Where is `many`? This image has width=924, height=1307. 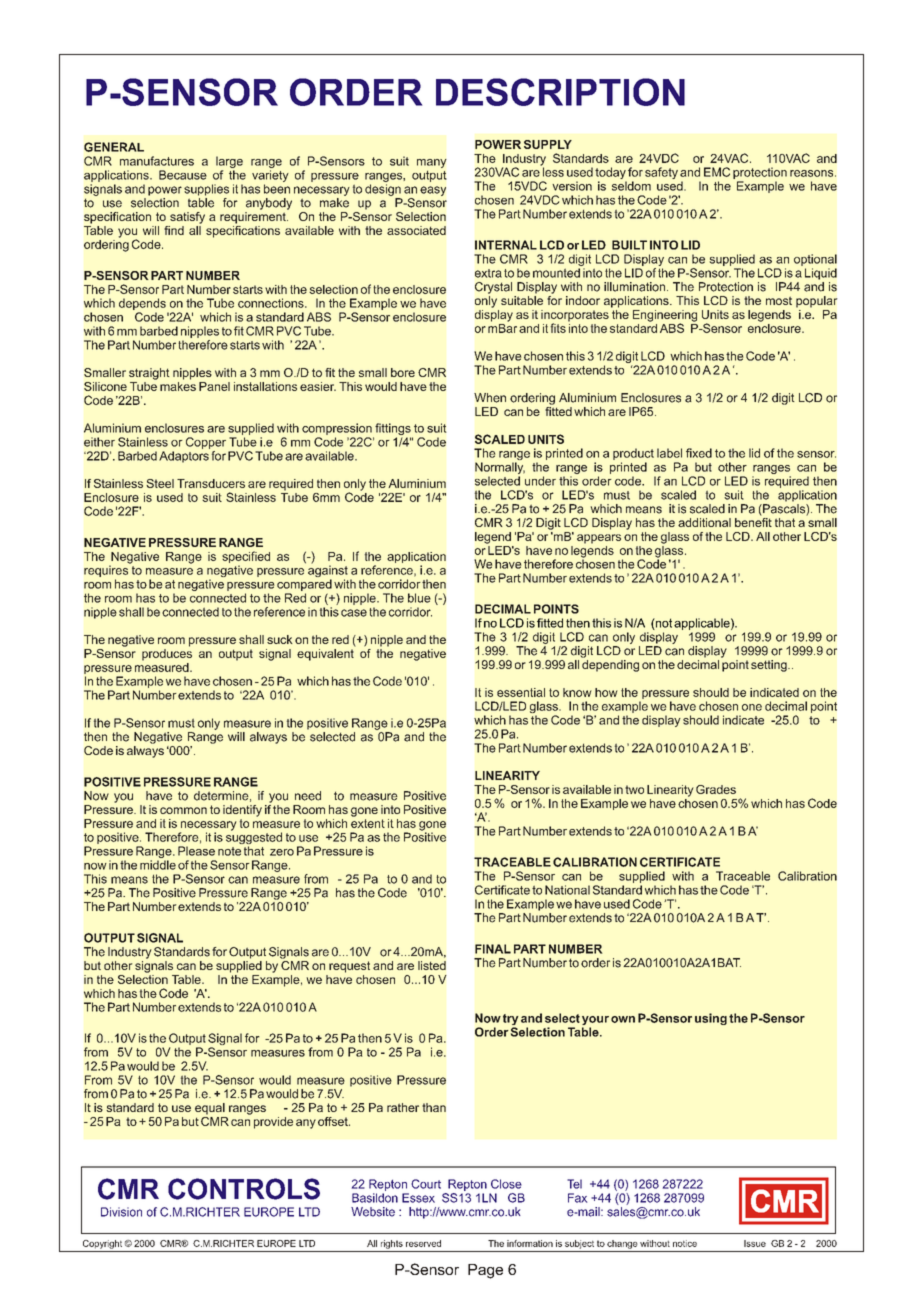
many is located at coordinates (431, 165).
